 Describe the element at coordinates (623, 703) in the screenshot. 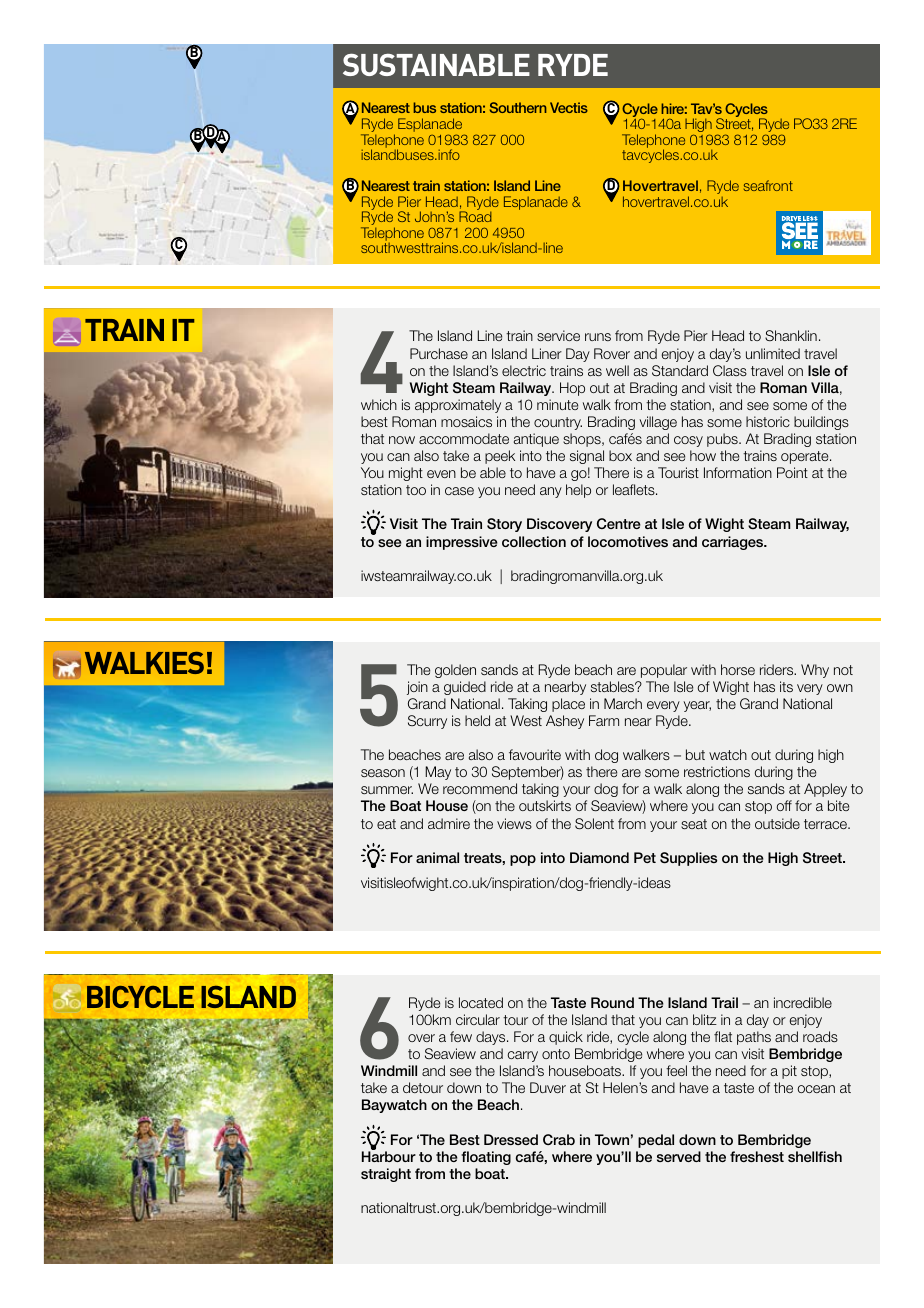

I see `March` at that location.
